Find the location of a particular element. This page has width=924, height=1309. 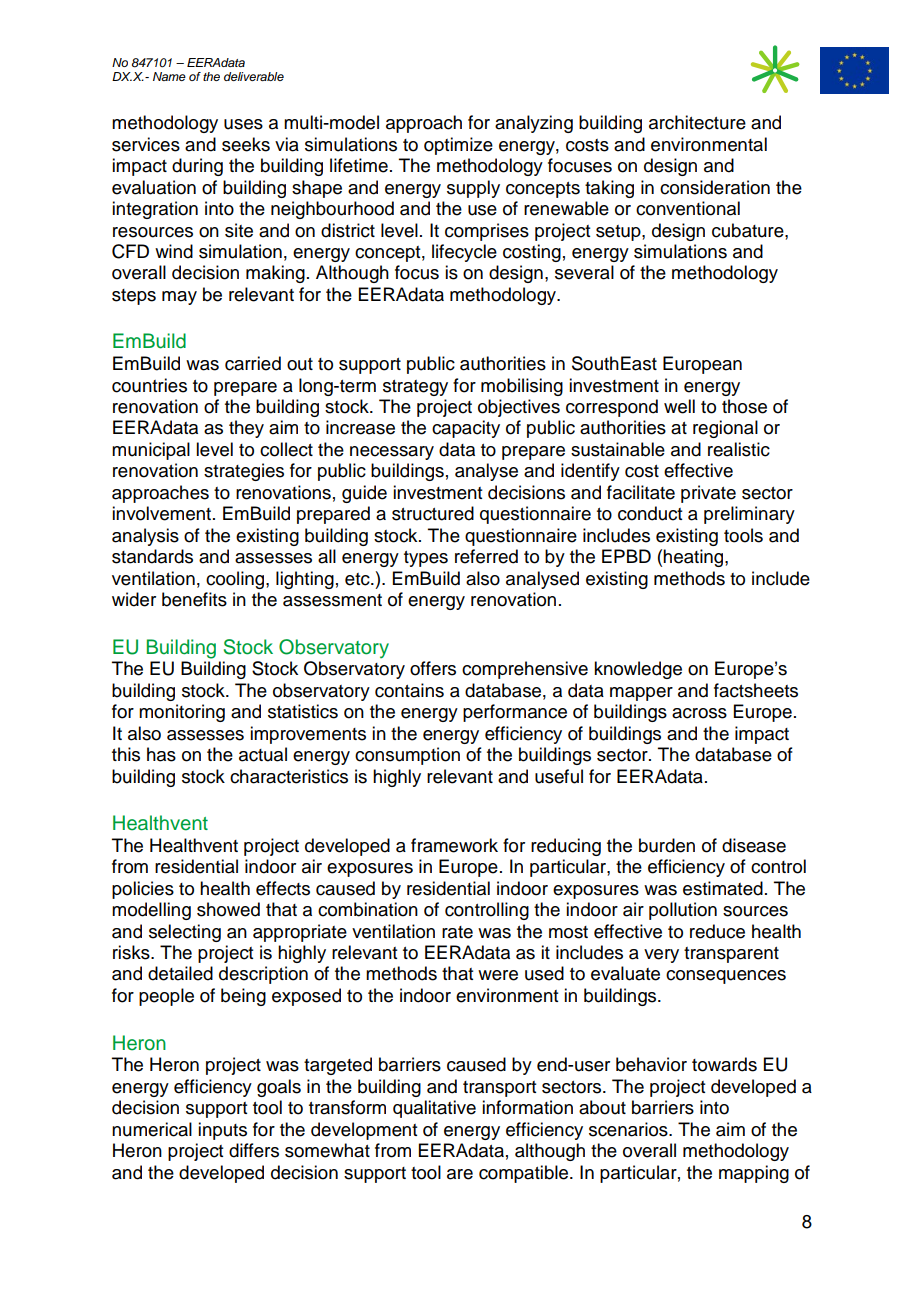

capacity is located at coordinates (466, 429).
